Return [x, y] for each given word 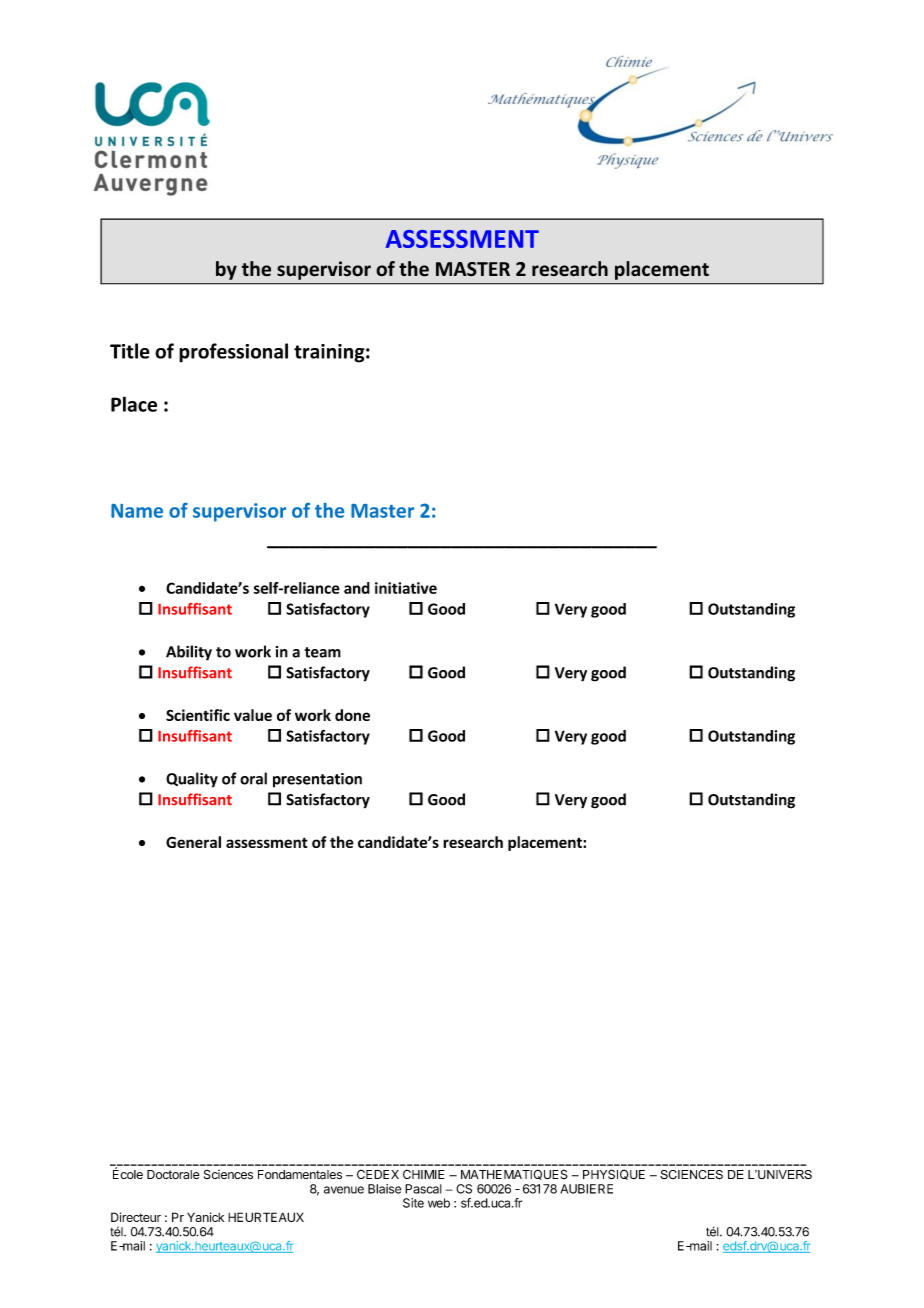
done [352, 715]
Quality [192, 780]
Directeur [136, 1217]
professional [233, 353]
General [193, 842]
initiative [406, 588]
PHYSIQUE [614, 1174]
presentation [317, 780]
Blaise [384, 1189]
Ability [189, 653]
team [323, 652]
